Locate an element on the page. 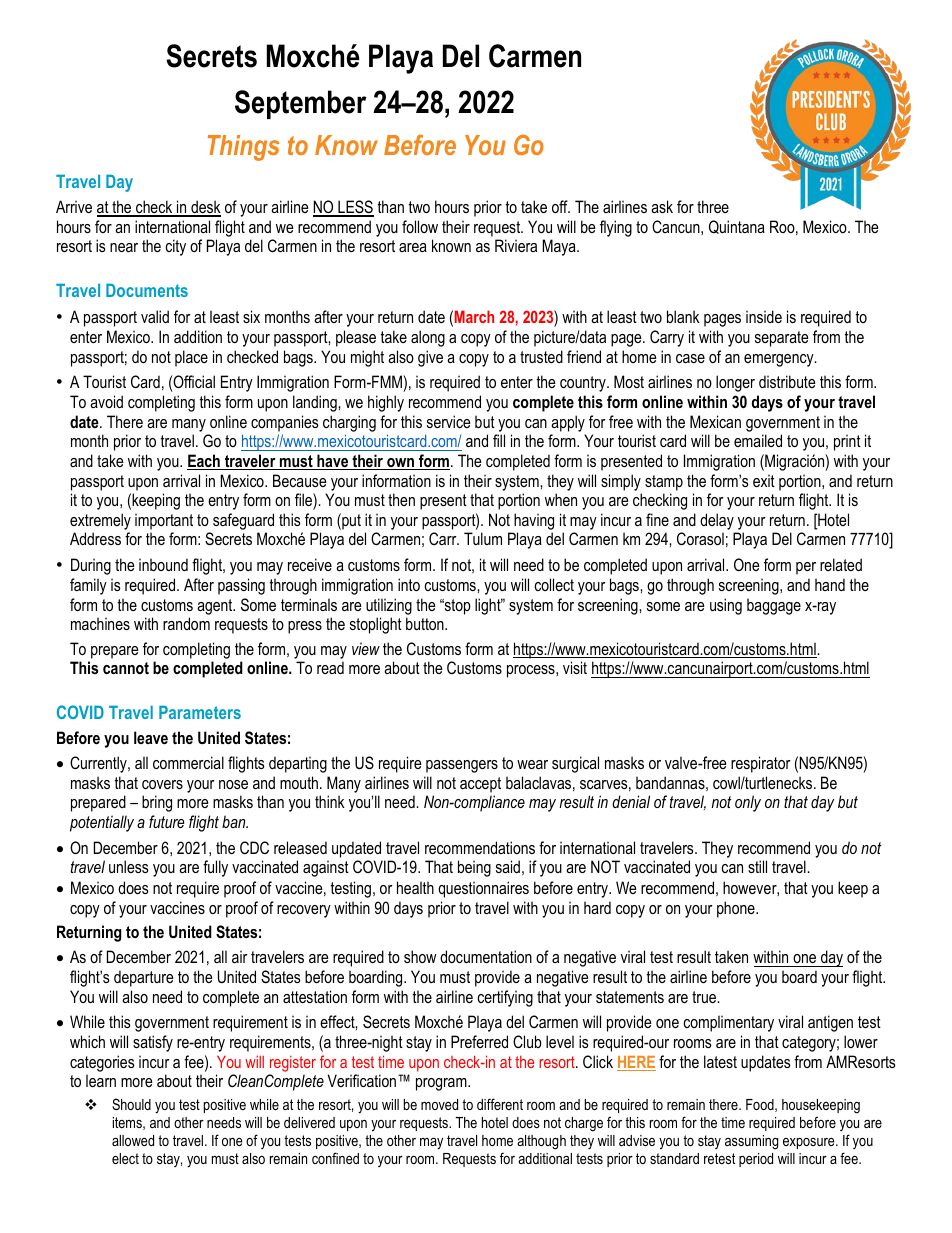 This page has width=952, height=1233. along is located at coordinates (428, 338).
